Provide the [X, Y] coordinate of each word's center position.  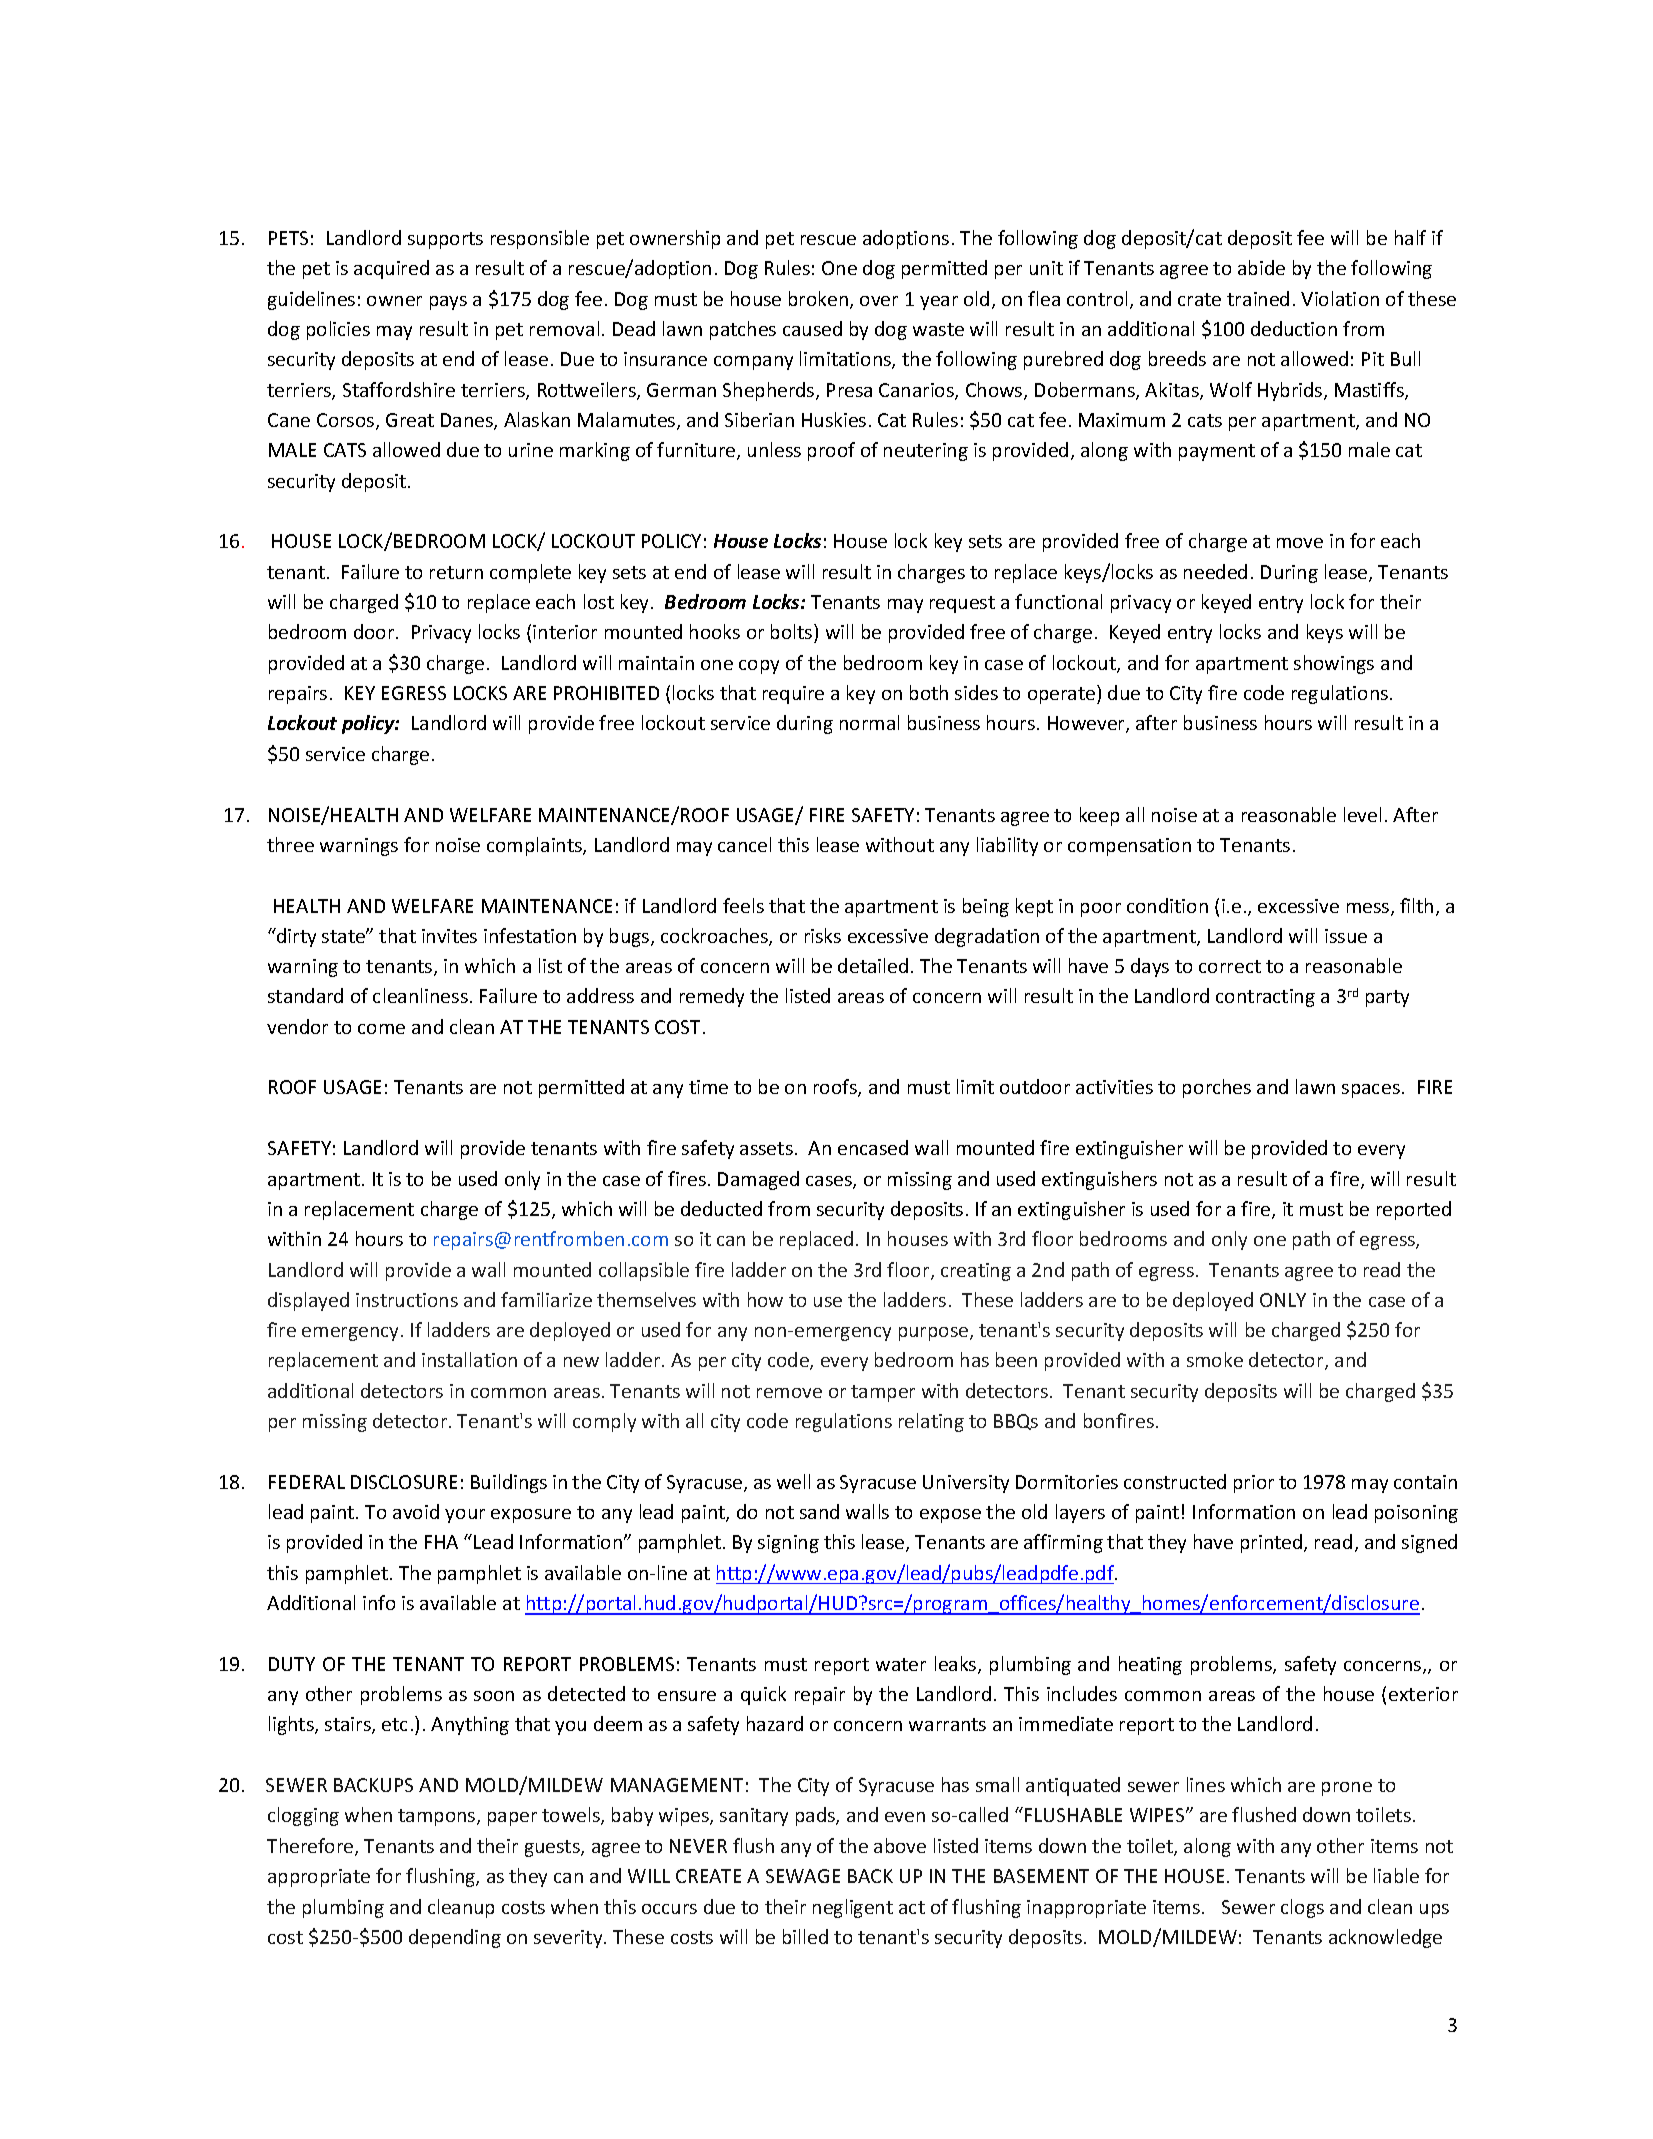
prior [1254, 1484]
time [708, 1087]
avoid [416, 1511]
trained [1258, 298]
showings [1334, 664]
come [381, 1029]
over [879, 301]
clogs [1302, 1908]
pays [448, 303]
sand [819, 1511]
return [456, 572]
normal [869, 722]
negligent [853, 1908]
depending [455, 1938]
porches [1217, 1088]
